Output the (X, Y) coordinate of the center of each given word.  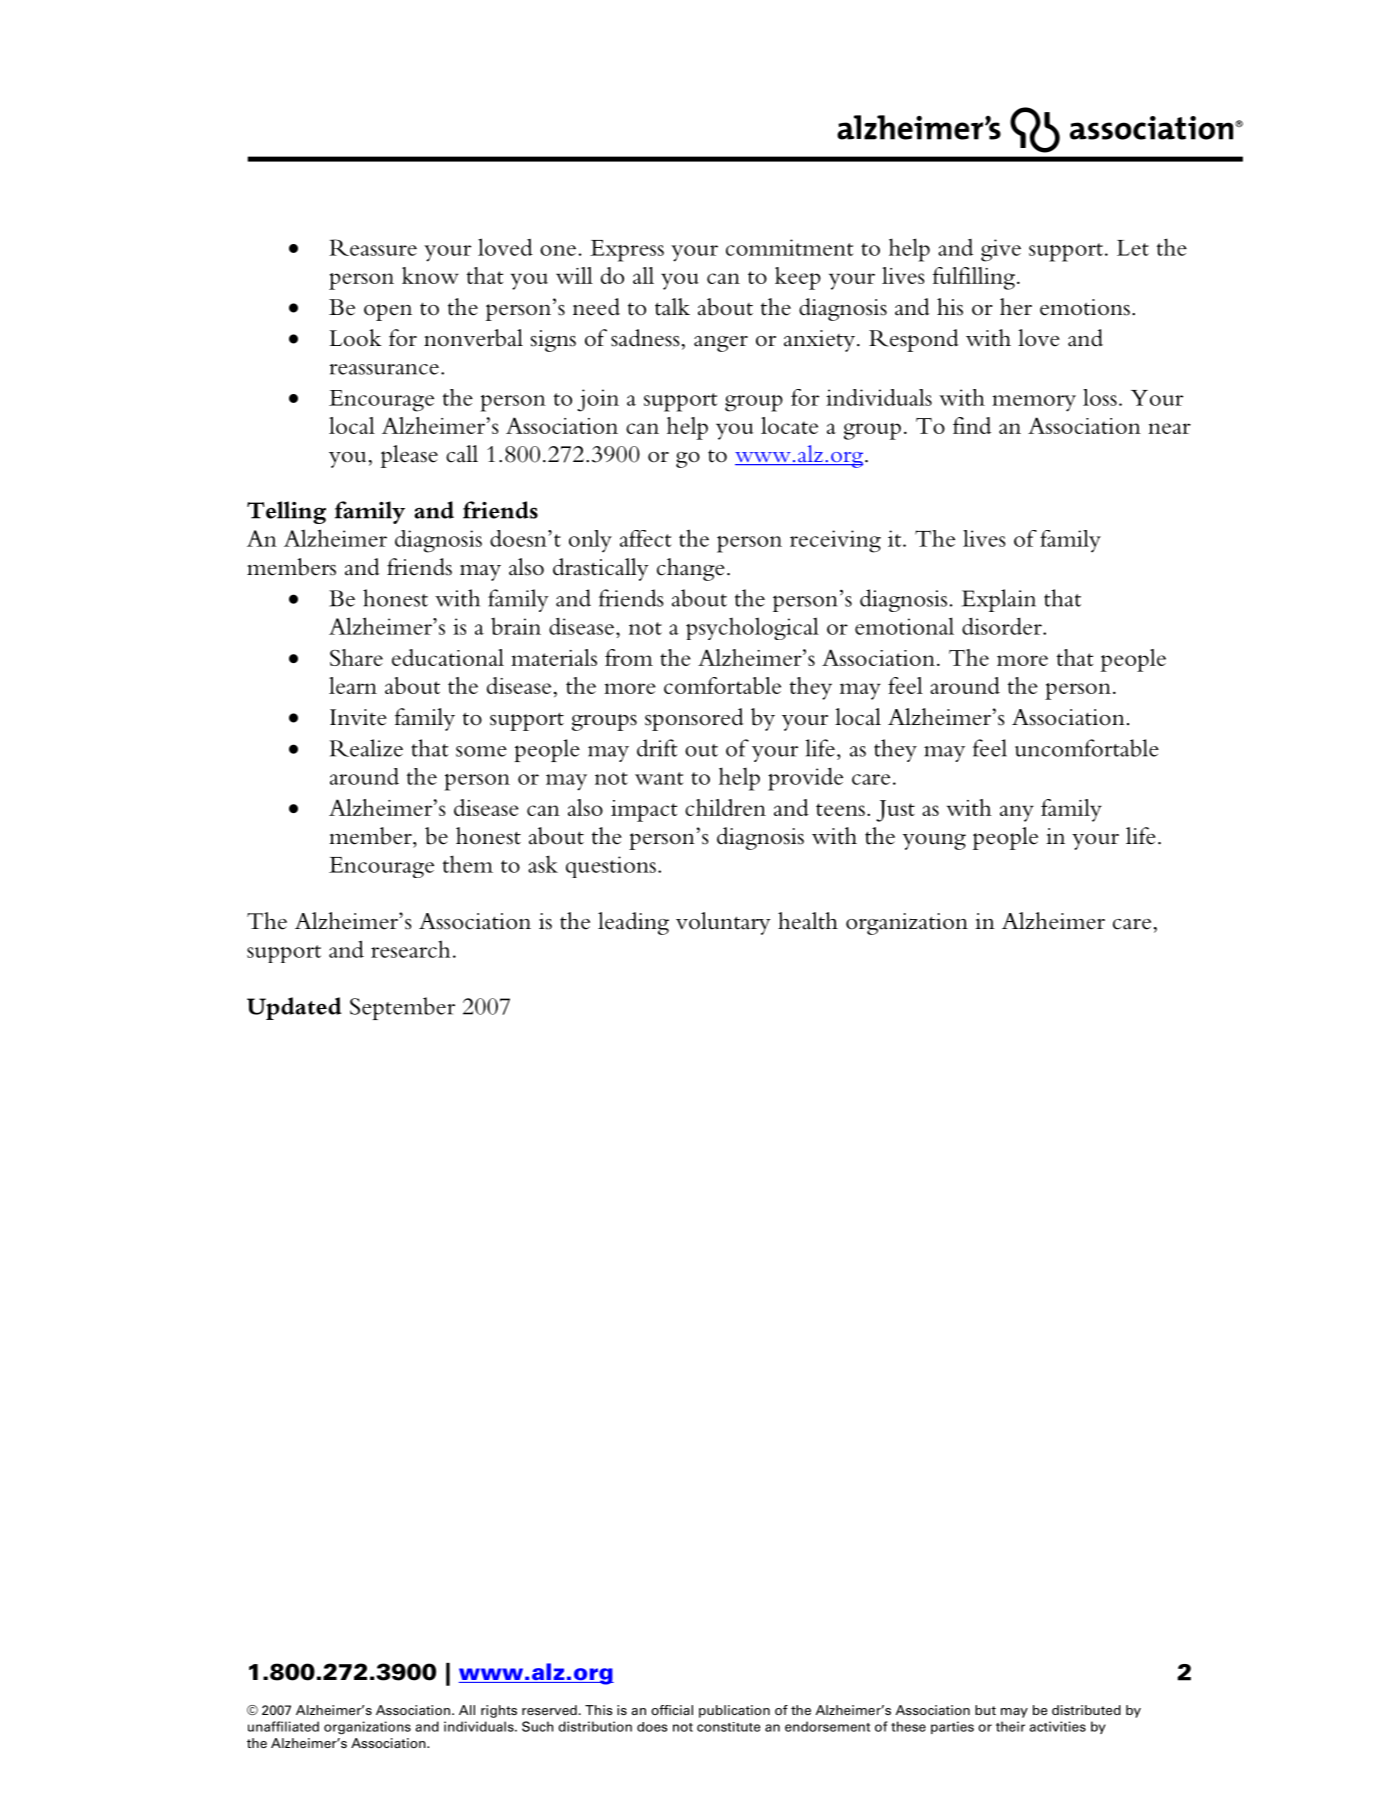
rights (499, 1711)
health (808, 921)
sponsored (694, 719)
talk (672, 307)
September (402, 1008)
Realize (366, 748)
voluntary (723, 923)
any (1017, 813)
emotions (1085, 307)
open (388, 312)
